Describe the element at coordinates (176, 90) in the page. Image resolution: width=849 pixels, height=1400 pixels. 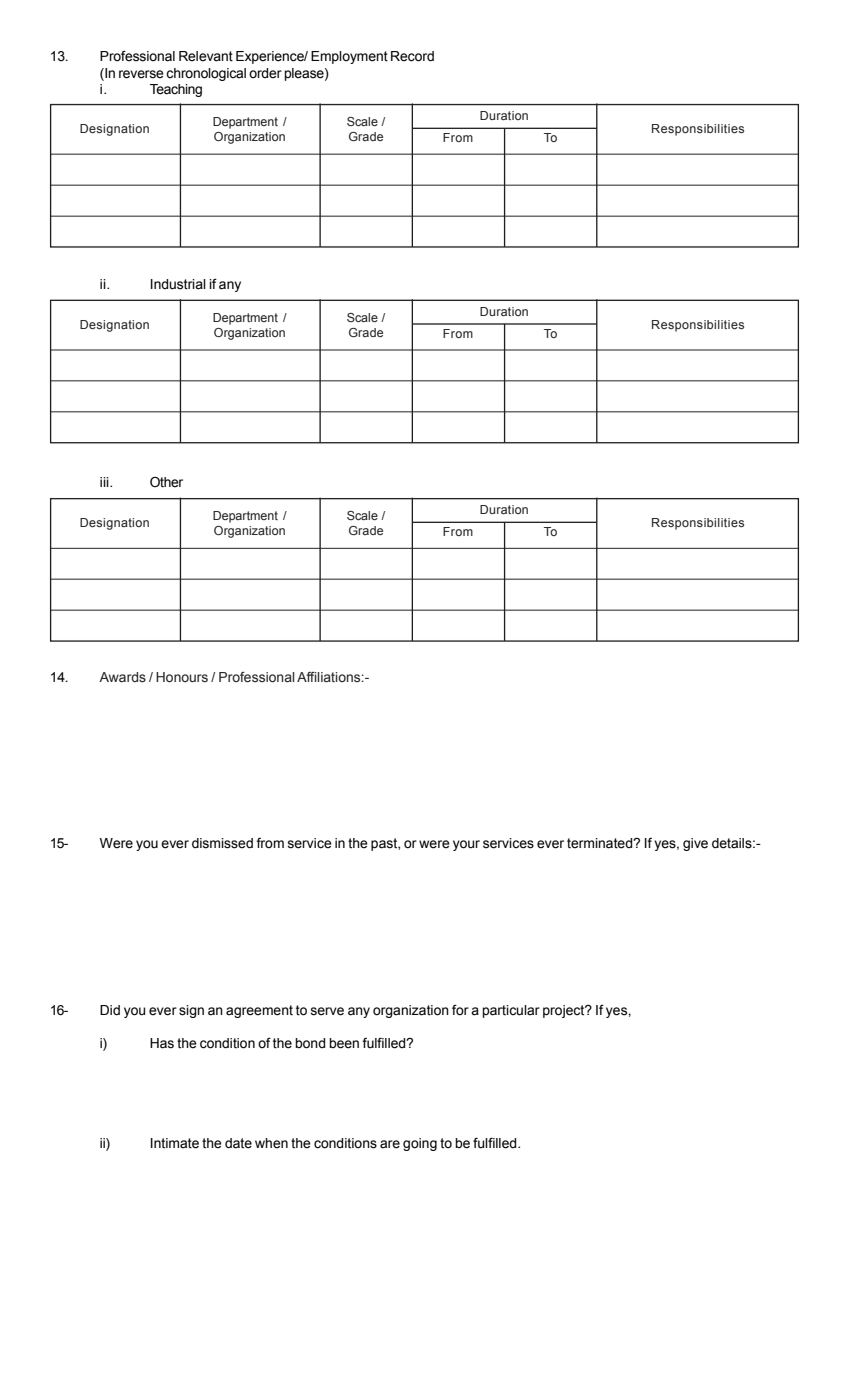
I see `Teaching` at that location.
